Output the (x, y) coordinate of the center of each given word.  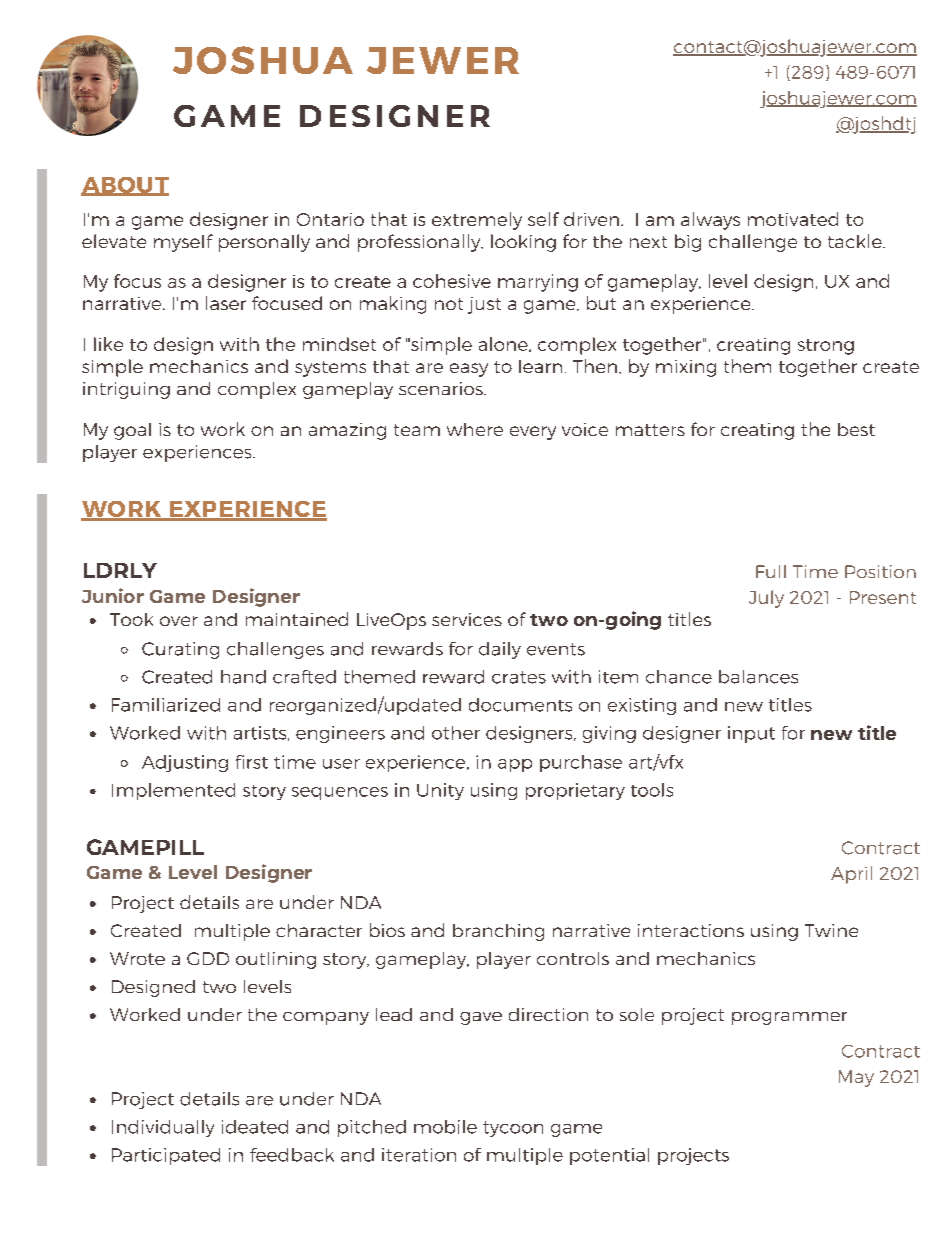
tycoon (513, 1129)
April (851, 875)
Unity (440, 791)
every (533, 433)
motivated (793, 219)
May (856, 1078)
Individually (163, 1128)
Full (771, 571)
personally (264, 243)
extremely (477, 221)
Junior (113, 595)
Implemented (173, 791)
